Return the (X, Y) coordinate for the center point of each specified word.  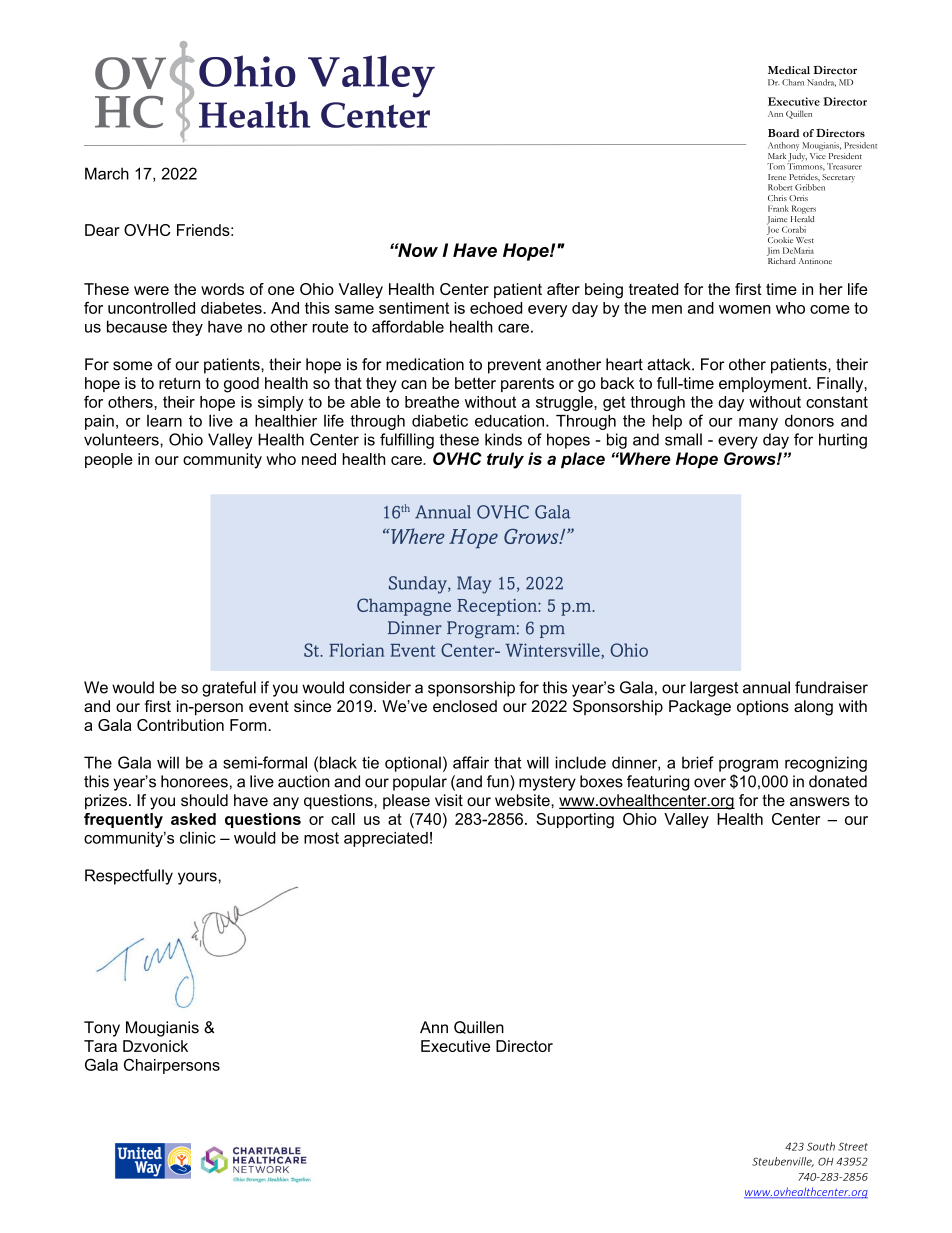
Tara (100, 1046)
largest (714, 689)
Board (783, 133)
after (563, 289)
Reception (498, 607)
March (107, 173)
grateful (229, 689)
